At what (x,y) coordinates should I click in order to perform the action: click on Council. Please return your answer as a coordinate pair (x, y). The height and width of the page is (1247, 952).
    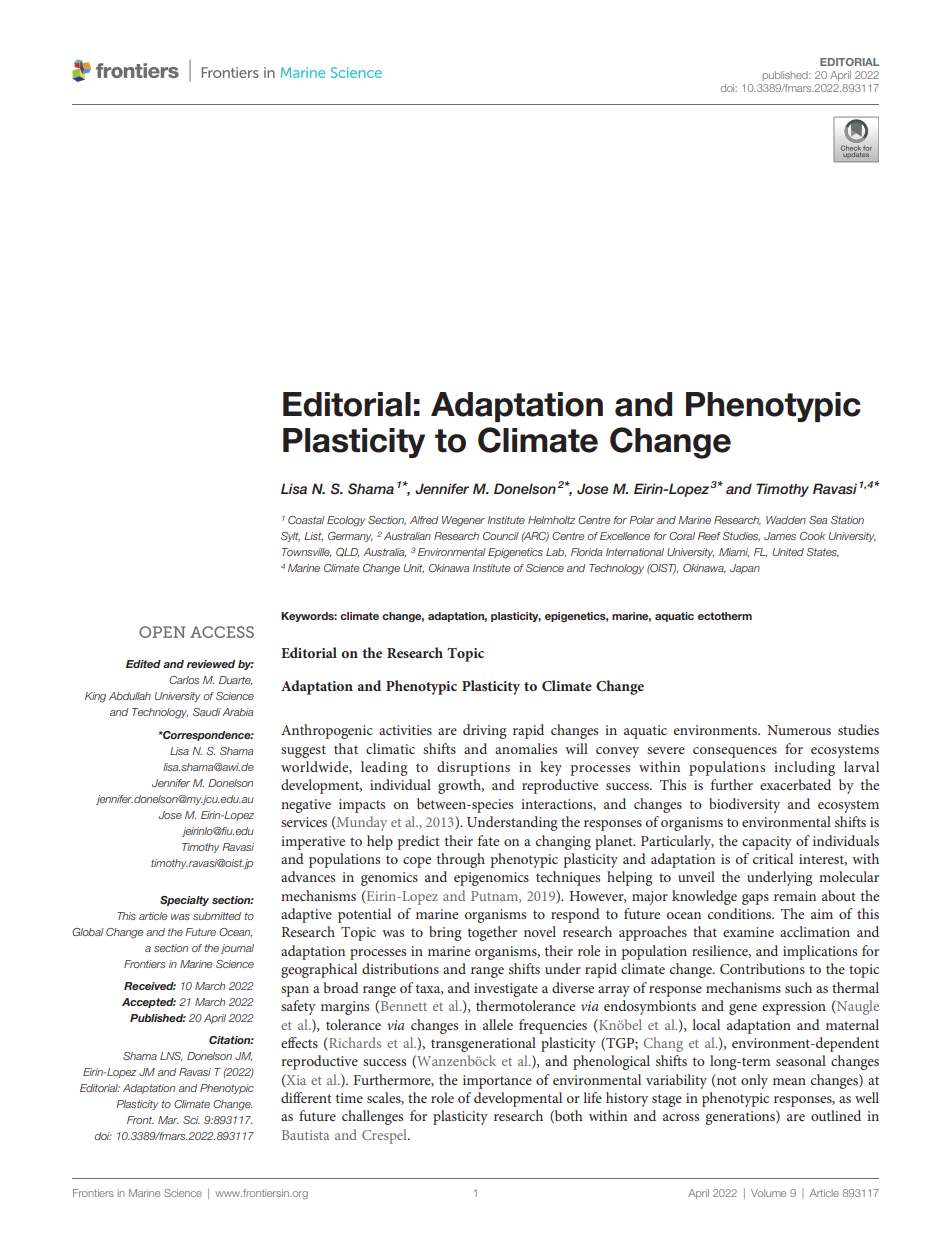
    Looking at the image, I should click on (501, 536).
